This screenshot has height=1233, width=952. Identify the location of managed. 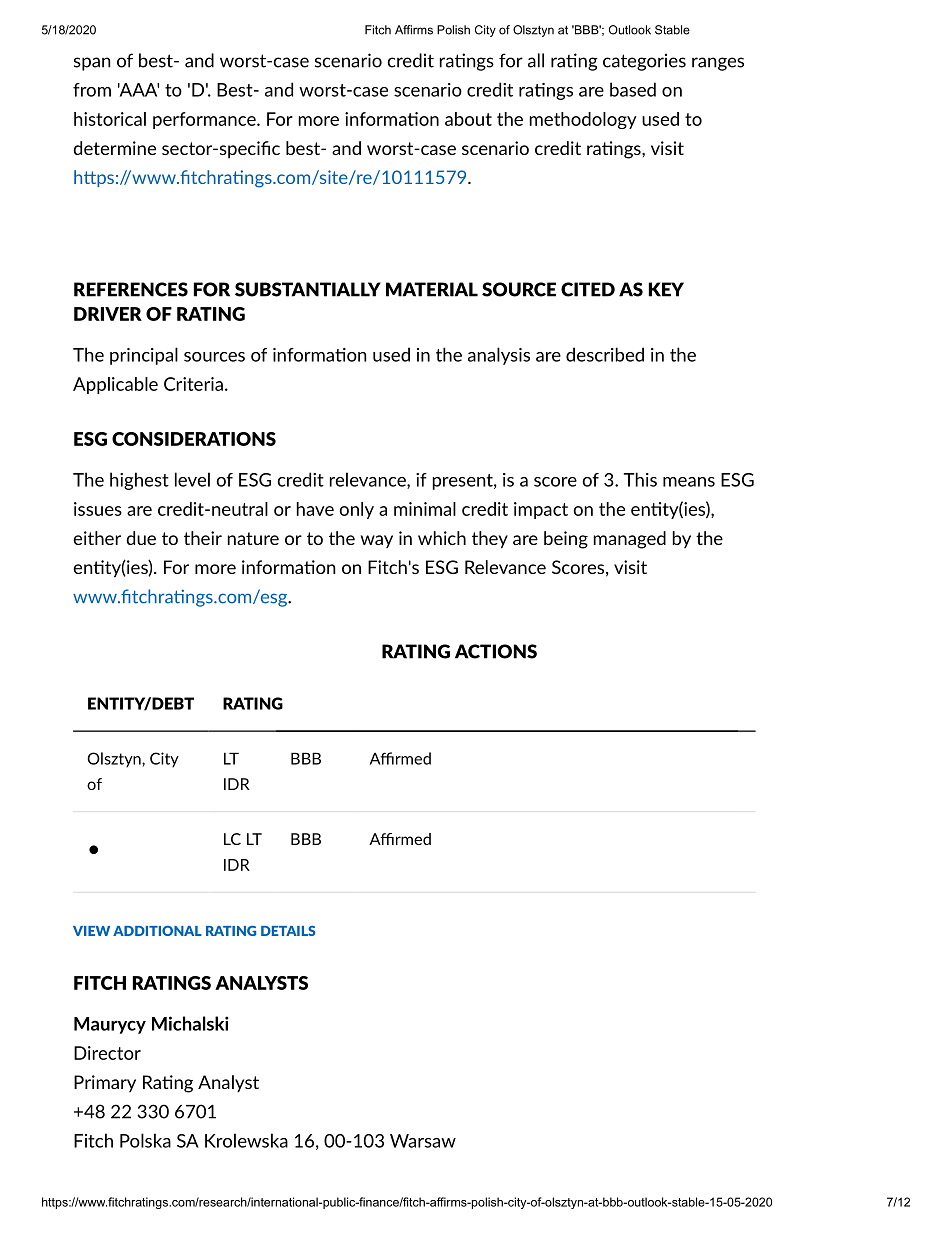
(630, 540).
